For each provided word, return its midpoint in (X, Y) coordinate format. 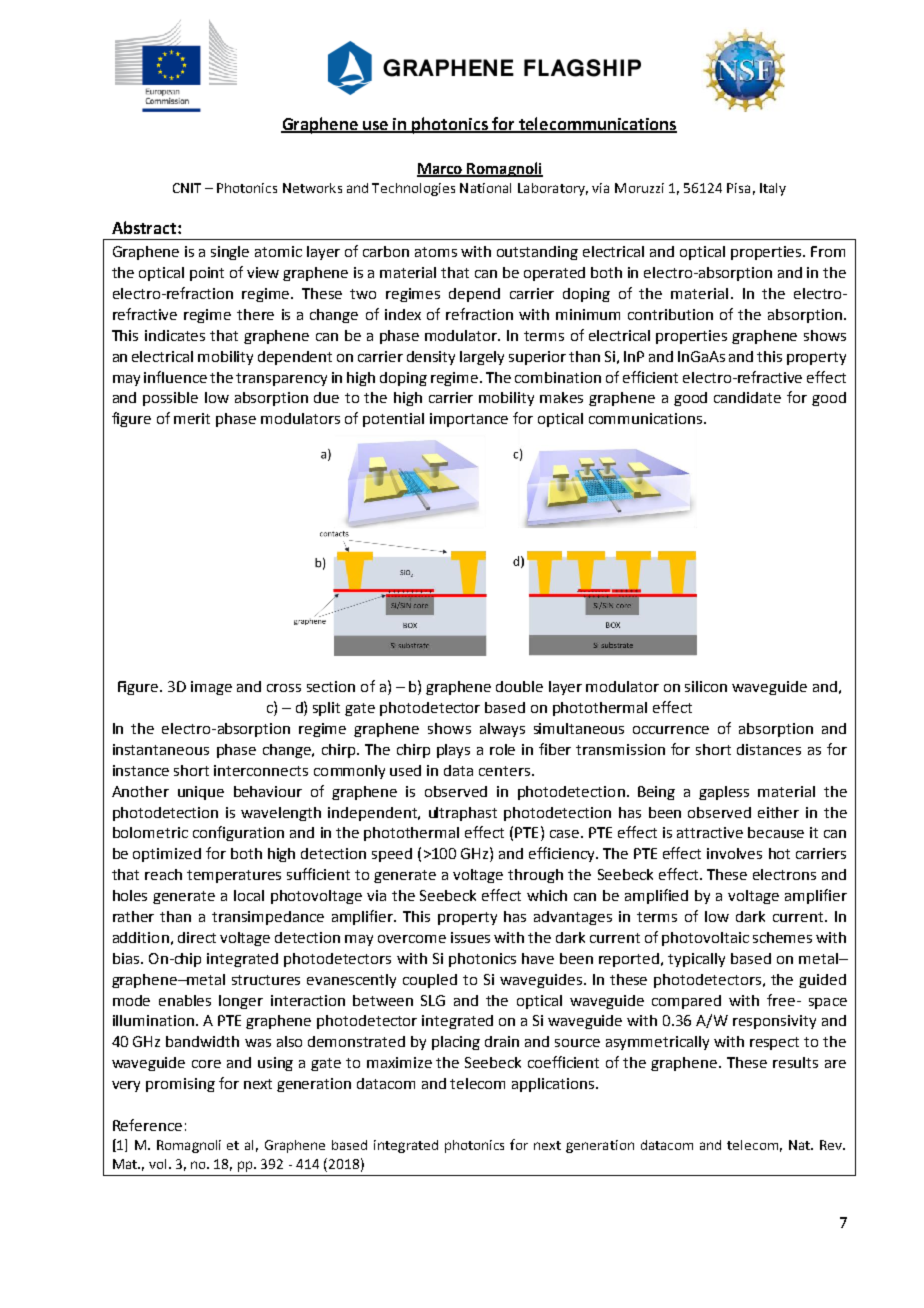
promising (180, 1085)
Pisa (738, 188)
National (485, 188)
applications (554, 1085)
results (795, 1062)
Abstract (145, 227)
